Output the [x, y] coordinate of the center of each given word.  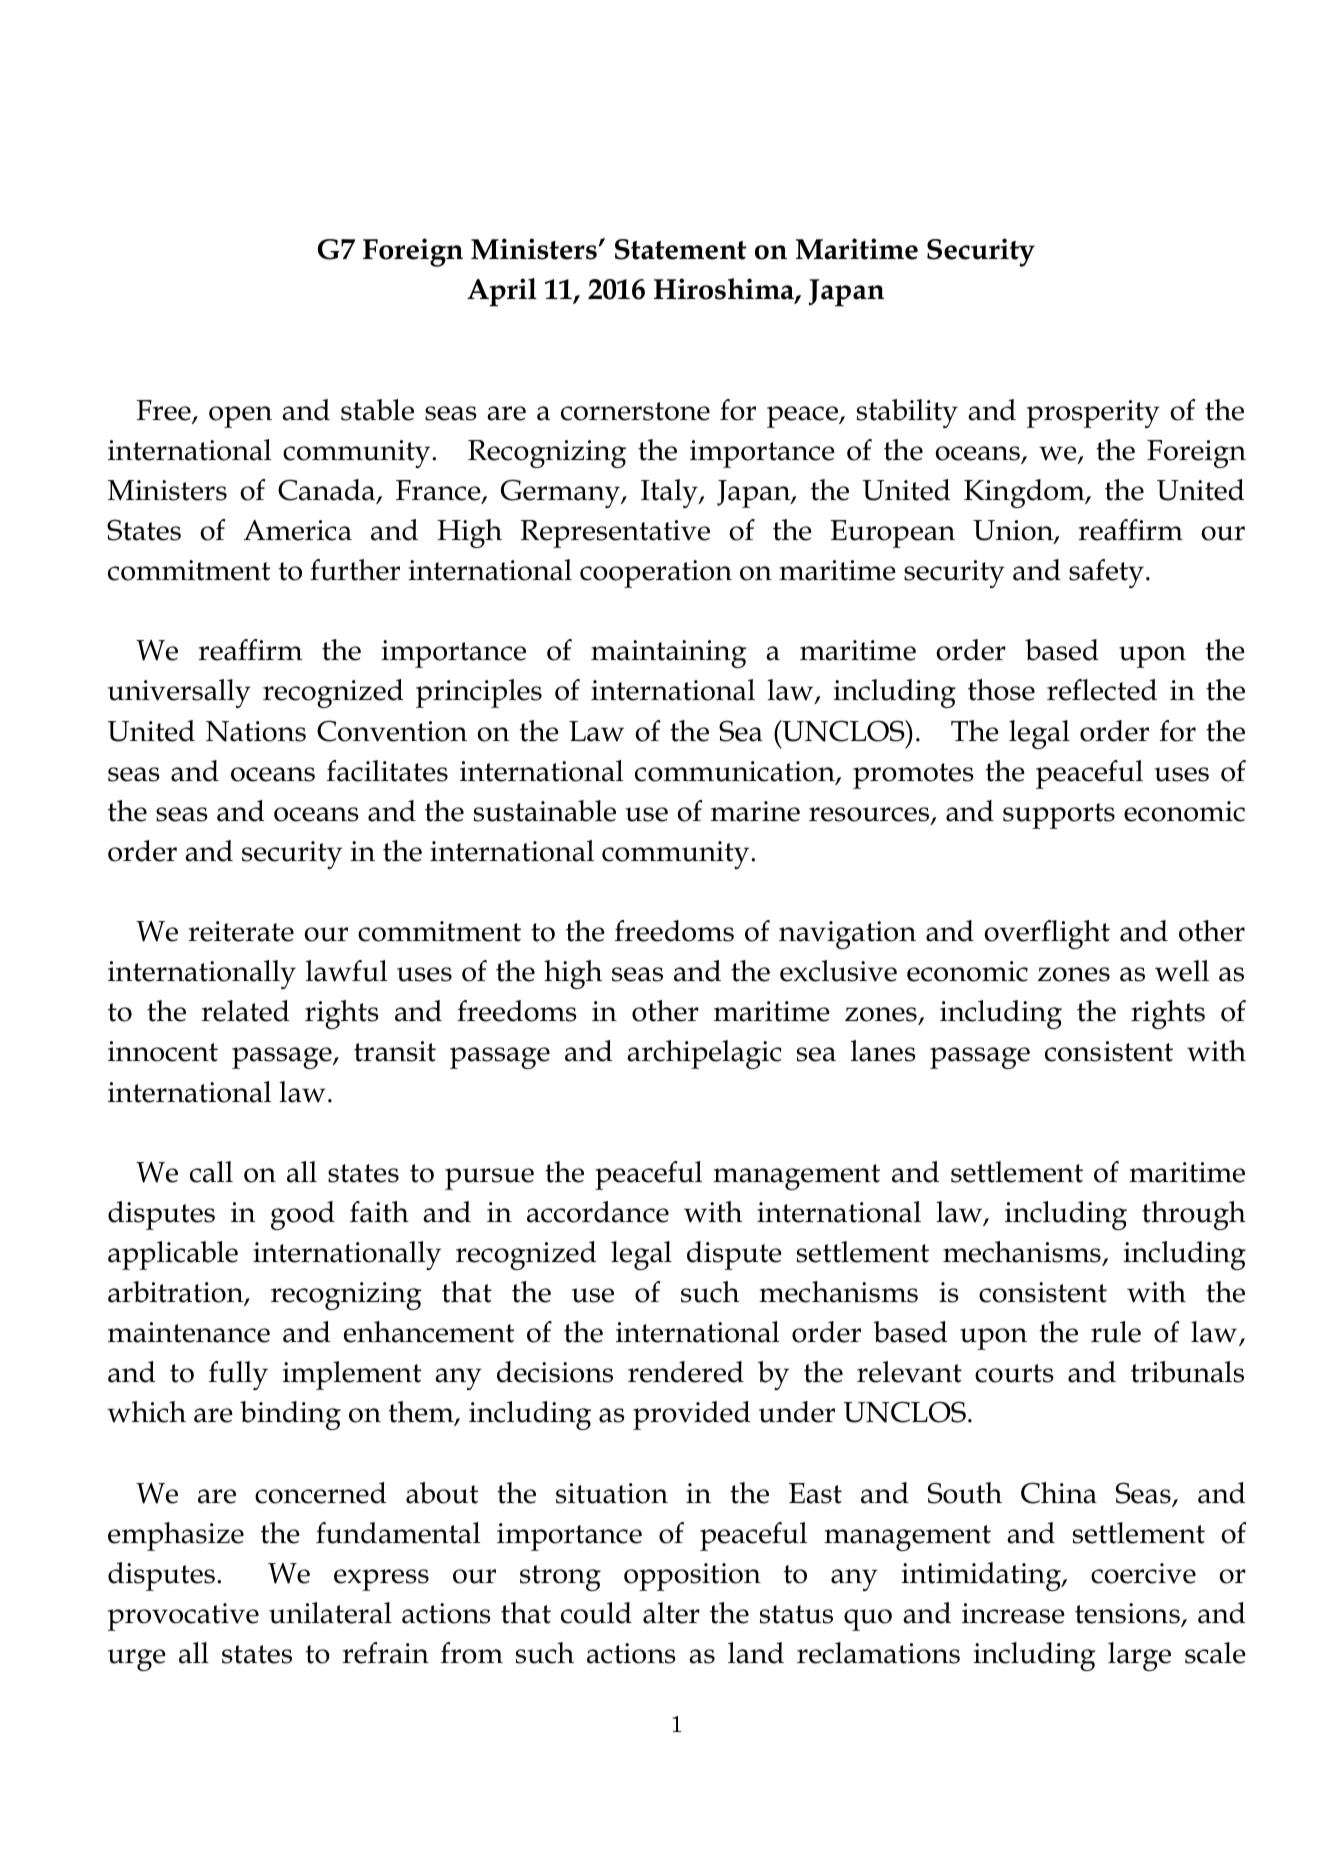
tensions [1128, 1614]
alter [671, 1613]
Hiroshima [725, 290]
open [240, 417]
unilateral [330, 1613]
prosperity [1093, 414]
